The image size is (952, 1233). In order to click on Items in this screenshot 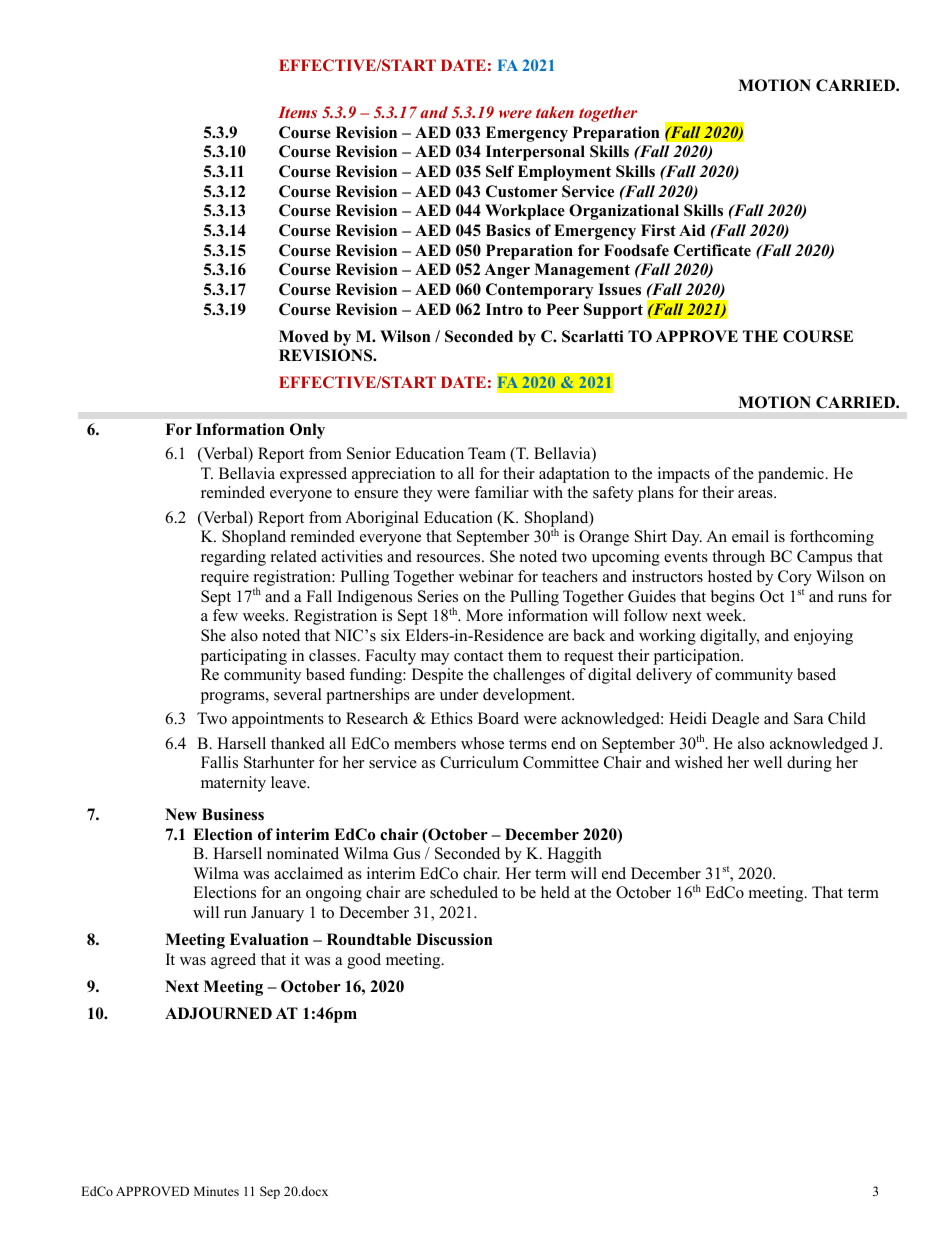, I will do `click(297, 112)`.
